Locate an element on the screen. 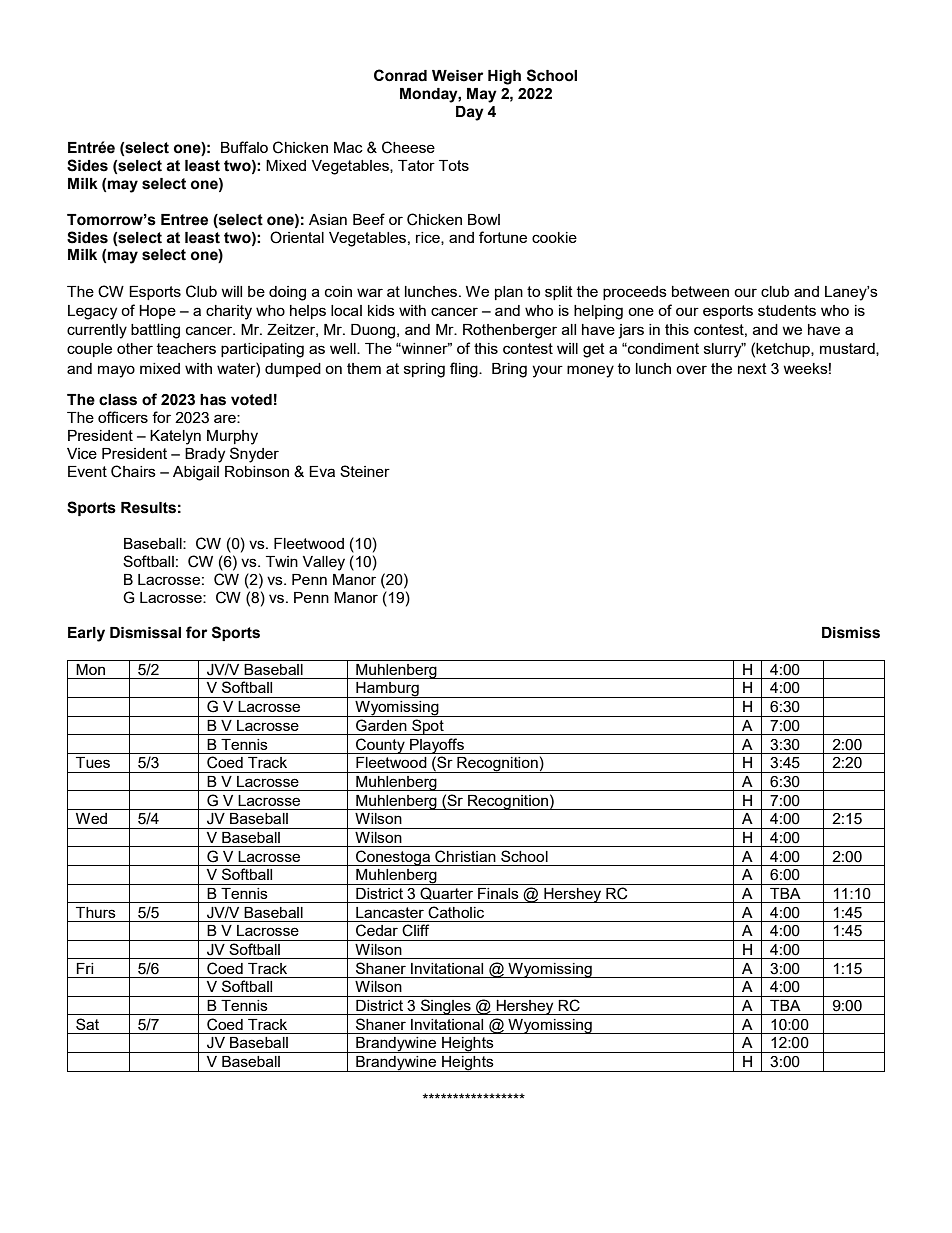  Results is located at coordinates (148, 508).
